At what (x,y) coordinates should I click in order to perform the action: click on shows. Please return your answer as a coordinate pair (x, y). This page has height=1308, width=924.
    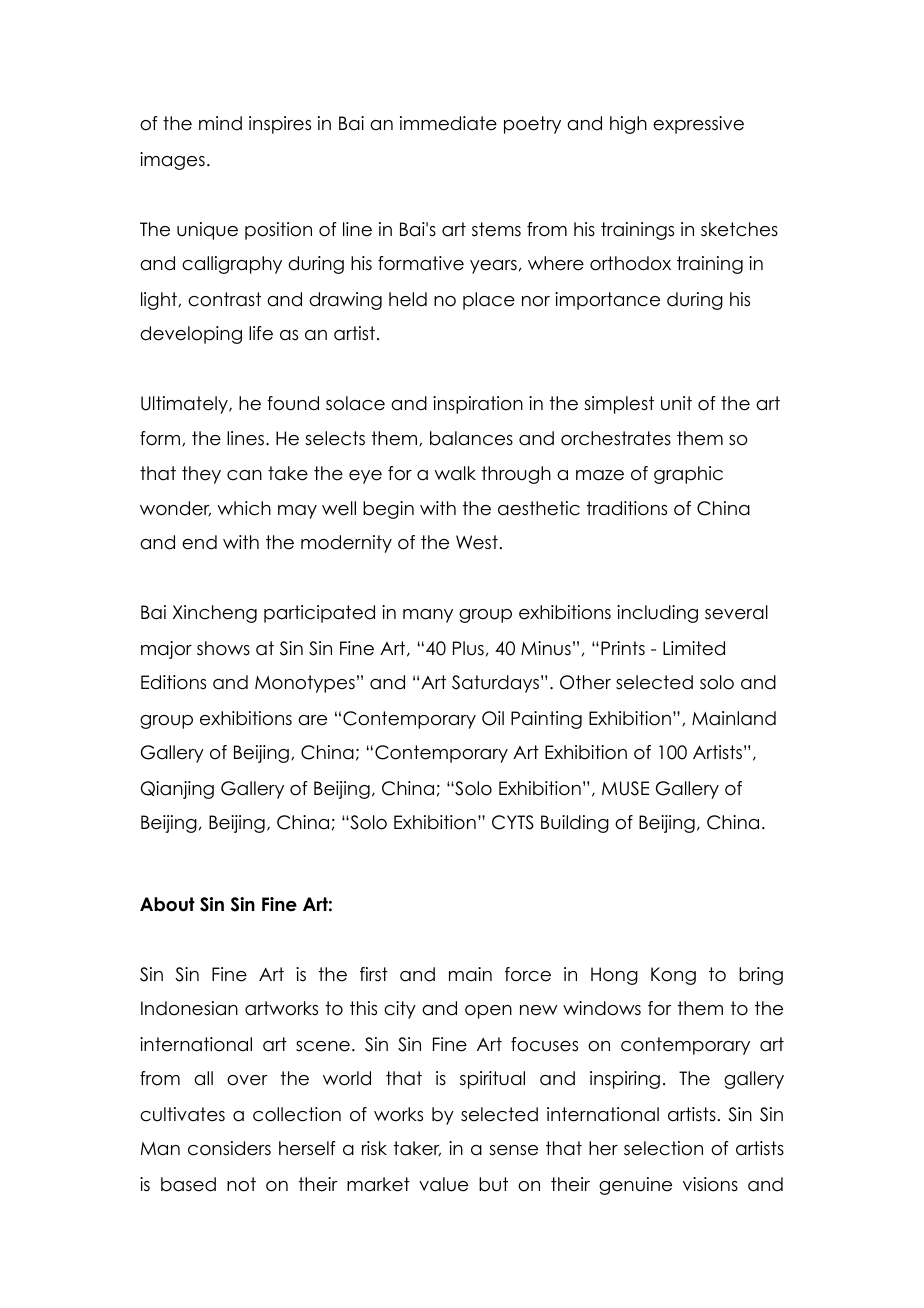
    Looking at the image, I should click on (223, 648).
